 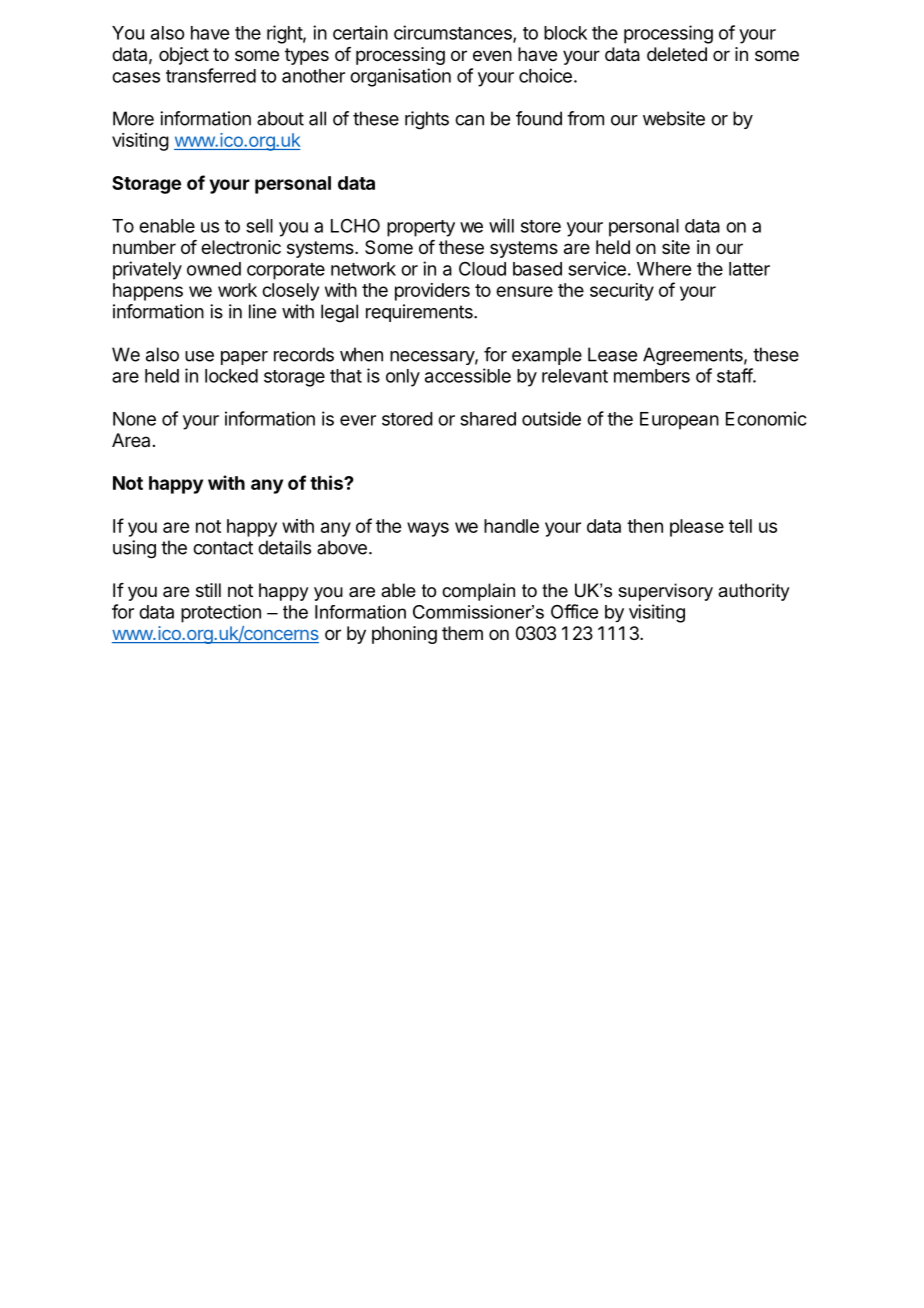 I want to click on deleted, so click(x=677, y=54).
